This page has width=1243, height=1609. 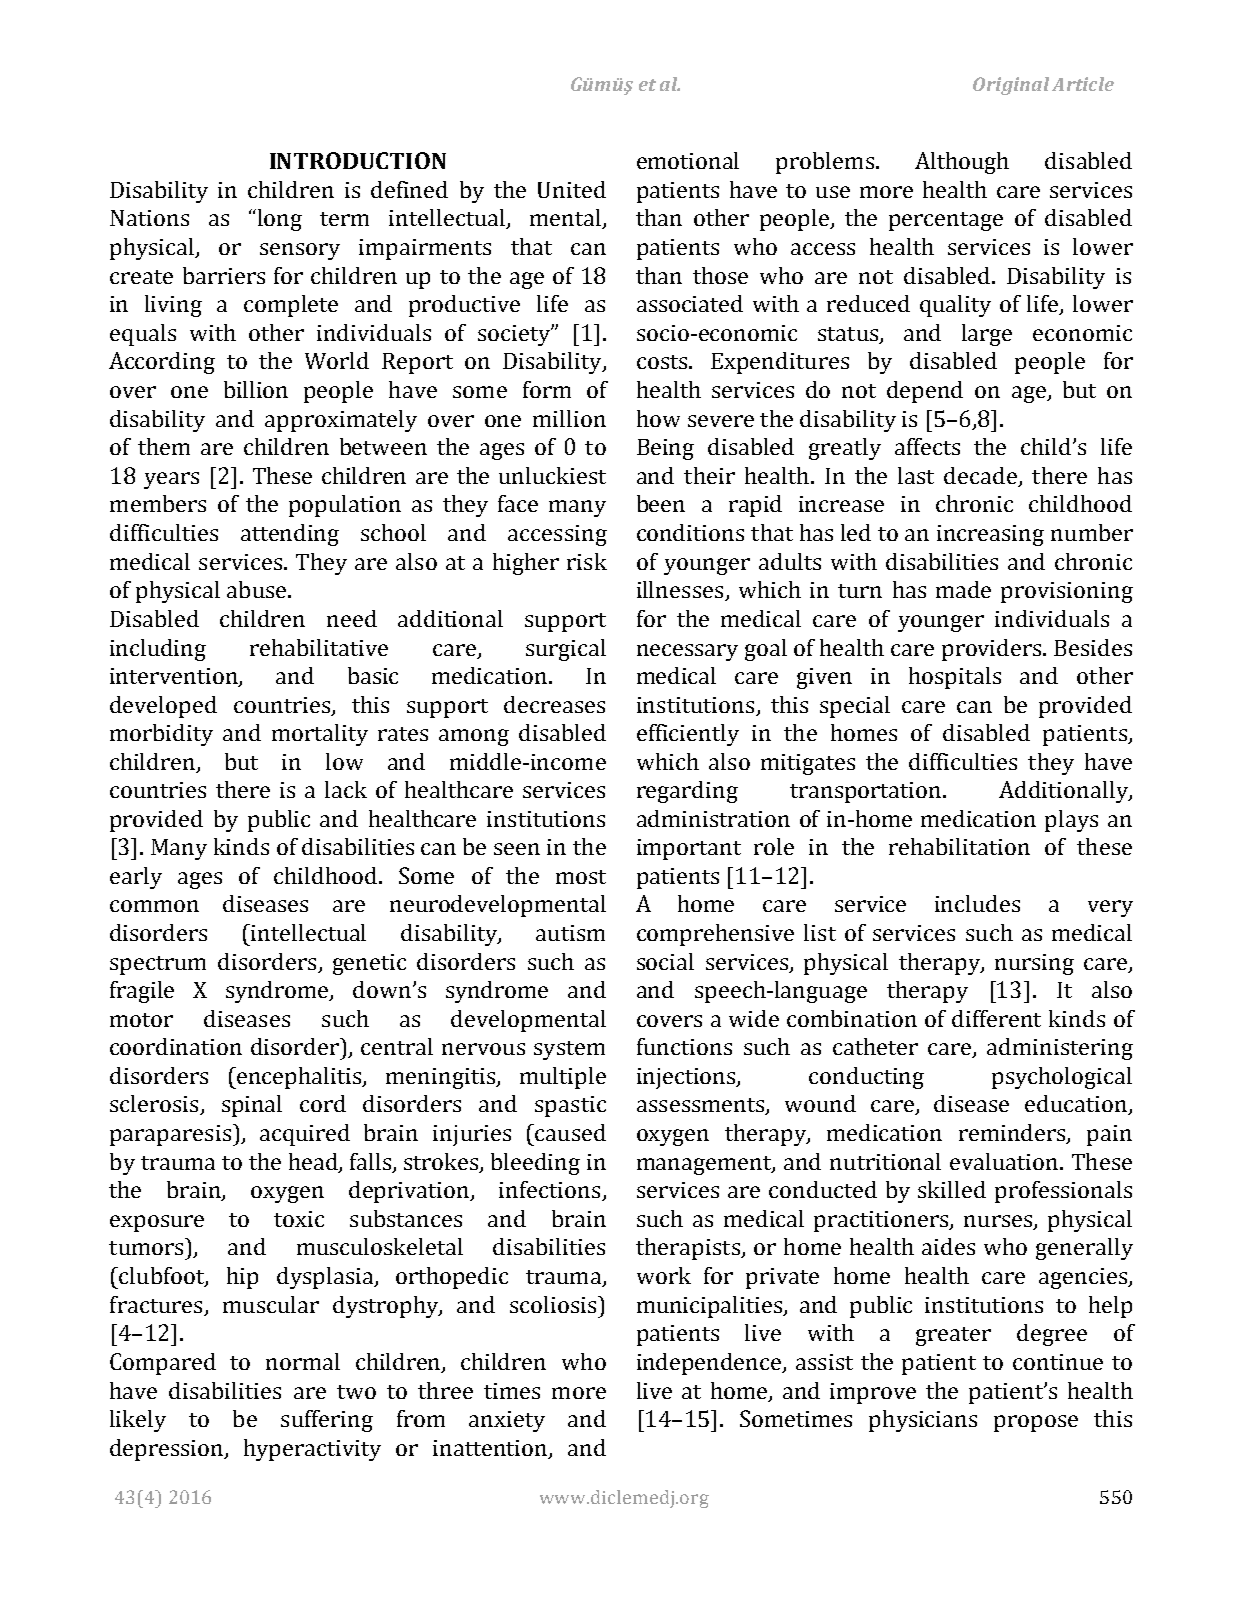 What do you see at coordinates (981, 477) in the page?
I see `decade` at bounding box center [981, 477].
